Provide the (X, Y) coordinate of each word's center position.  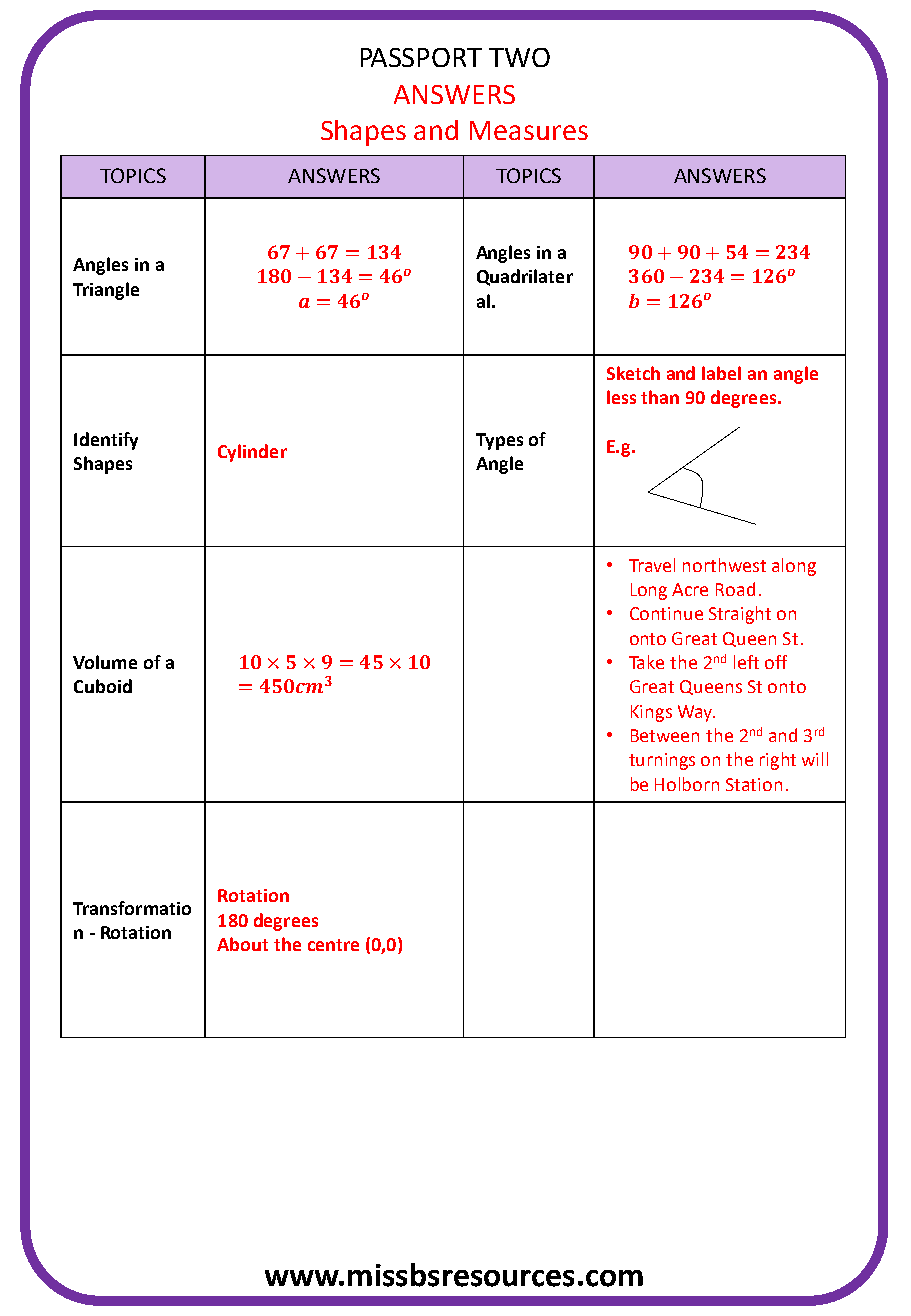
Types (499, 441)
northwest (724, 565)
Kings (651, 713)
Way (696, 713)
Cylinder (252, 453)
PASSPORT (421, 57)
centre (333, 945)
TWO (519, 57)
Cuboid (103, 686)
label (721, 373)
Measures (529, 130)
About (242, 944)
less (621, 397)
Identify (106, 441)
